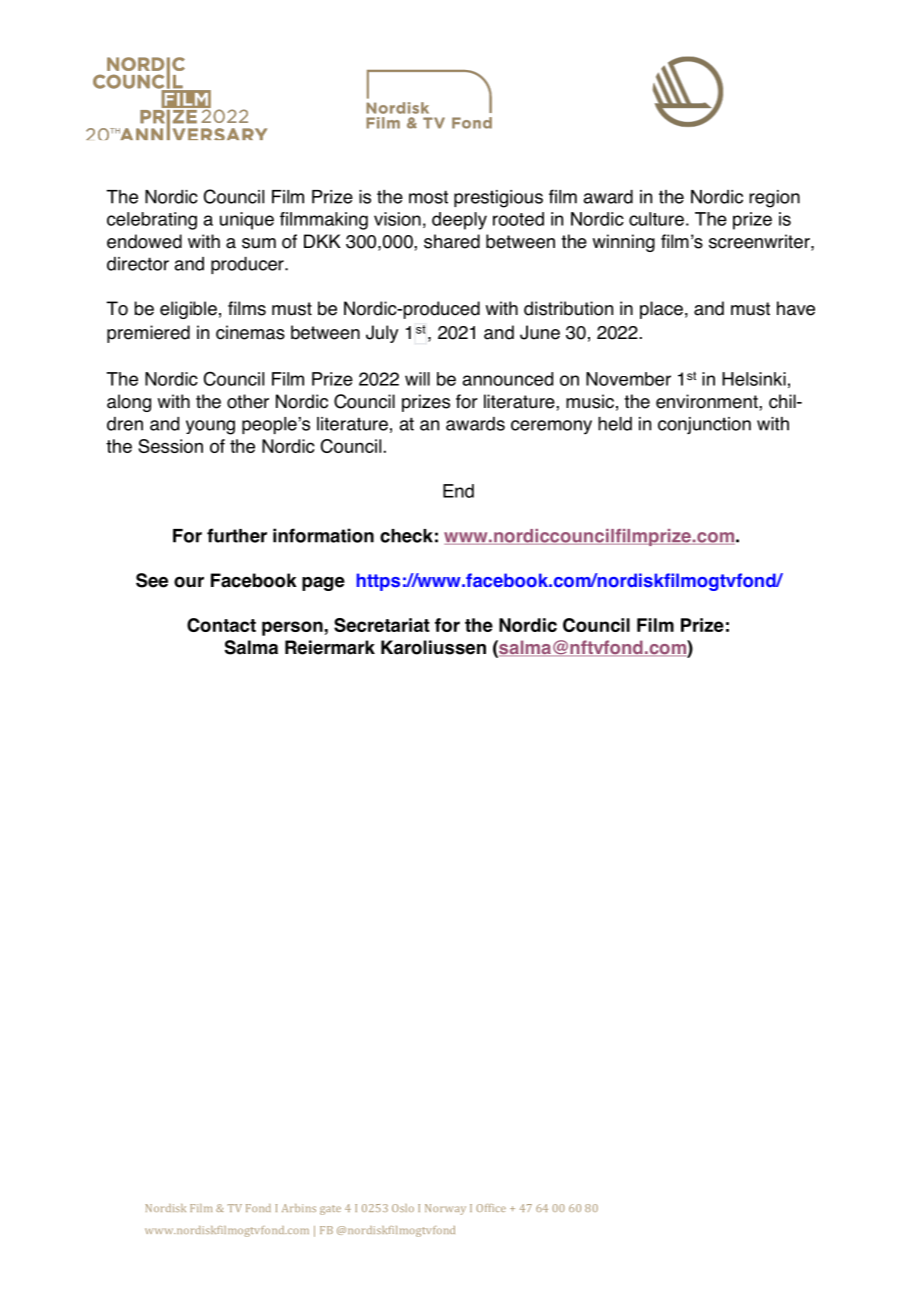 The image size is (924, 1308). Describe the element at coordinates (704, 425) in the image. I see `conjunction` at that location.
